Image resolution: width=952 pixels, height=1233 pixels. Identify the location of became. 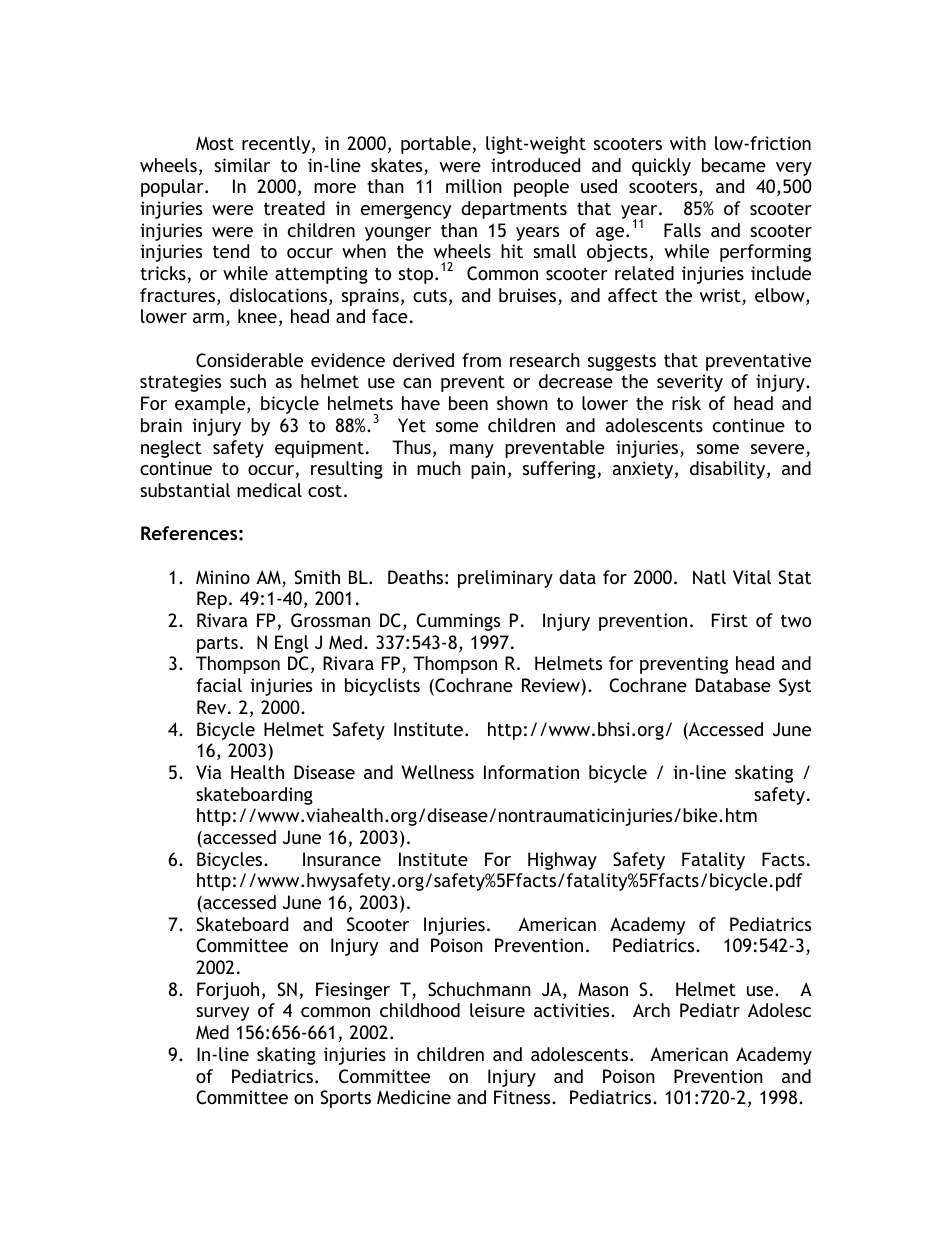
(734, 165).
